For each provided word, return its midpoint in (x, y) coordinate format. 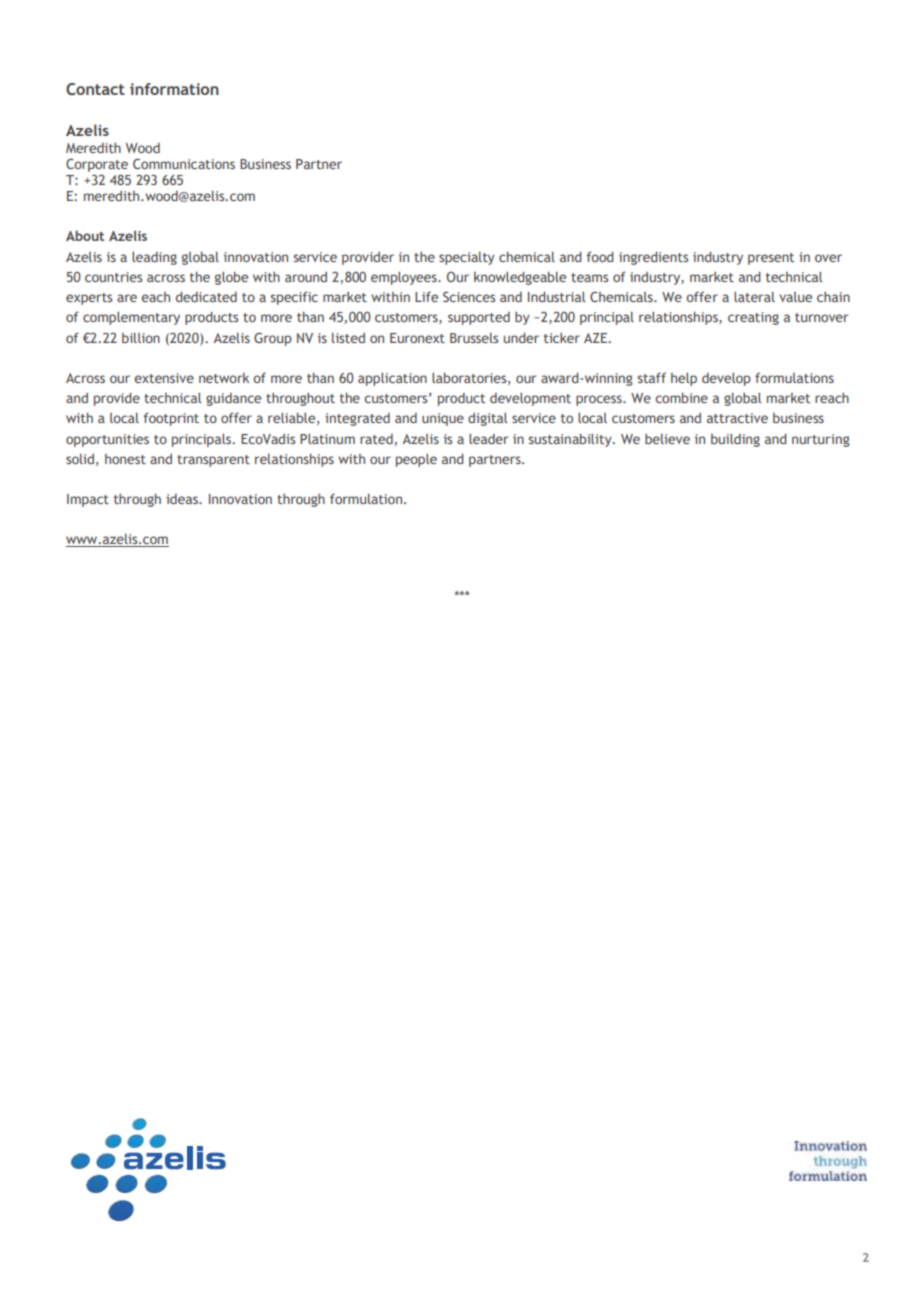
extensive (164, 378)
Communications (184, 163)
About (85, 235)
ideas (183, 499)
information (174, 89)
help (684, 379)
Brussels (474, 337)
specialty (467, 258)
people (416, 460)
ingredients (653, 258)
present (771, 259)
